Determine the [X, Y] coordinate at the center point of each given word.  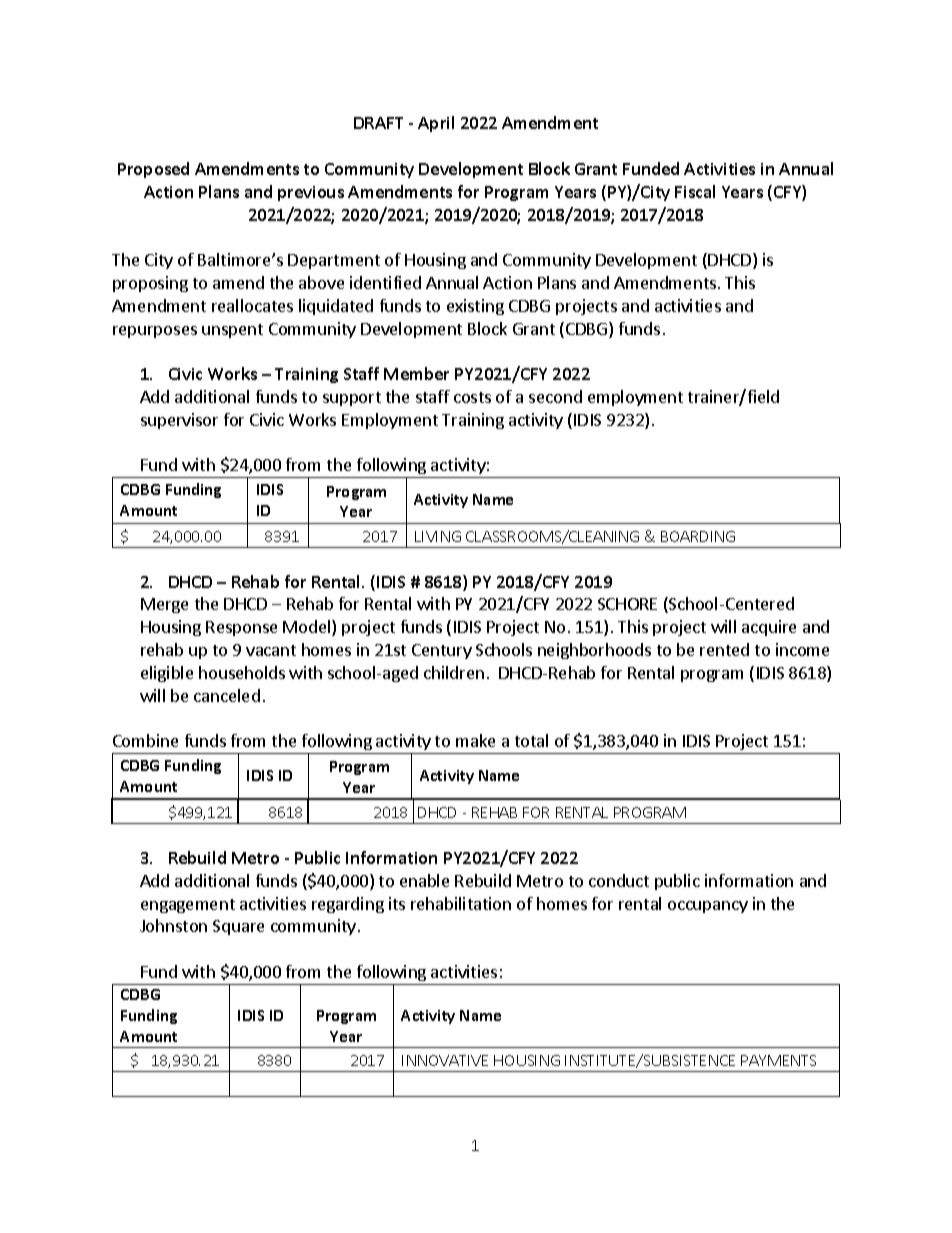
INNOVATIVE [445, 1060]
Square [238, 927]
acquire [769, 628]
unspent [232, 331]
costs [472, 397]
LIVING [438, 536]
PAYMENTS [778, 1060]
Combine [145, 740]
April [436, 124]
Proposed [153, 170]
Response [241, 628]
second [555, 396]
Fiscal [695, 191]
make [475, 740]
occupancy [708, 907]
